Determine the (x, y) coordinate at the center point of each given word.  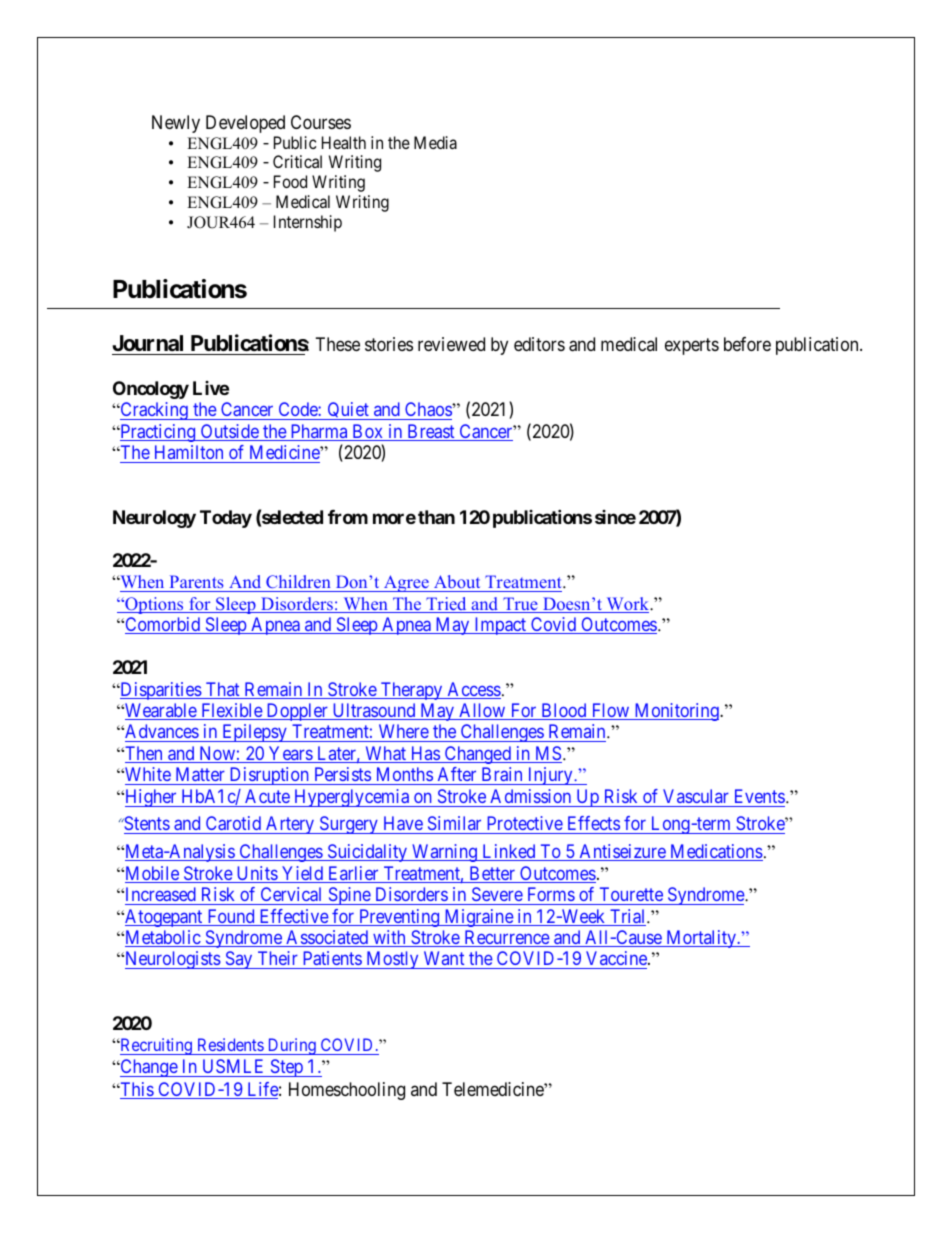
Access (473, 690)
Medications (715, 852)
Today (226, 519)
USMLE (233, 1066)
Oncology (151, 390)
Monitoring (676, 712)
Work (627, 605)
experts (692, 346)
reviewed (451, 344)
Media (435, 142)
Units (256, 874)
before (747, 344)
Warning (444, 853)
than (436, 517)
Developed (245, 124)
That (223, 690)
